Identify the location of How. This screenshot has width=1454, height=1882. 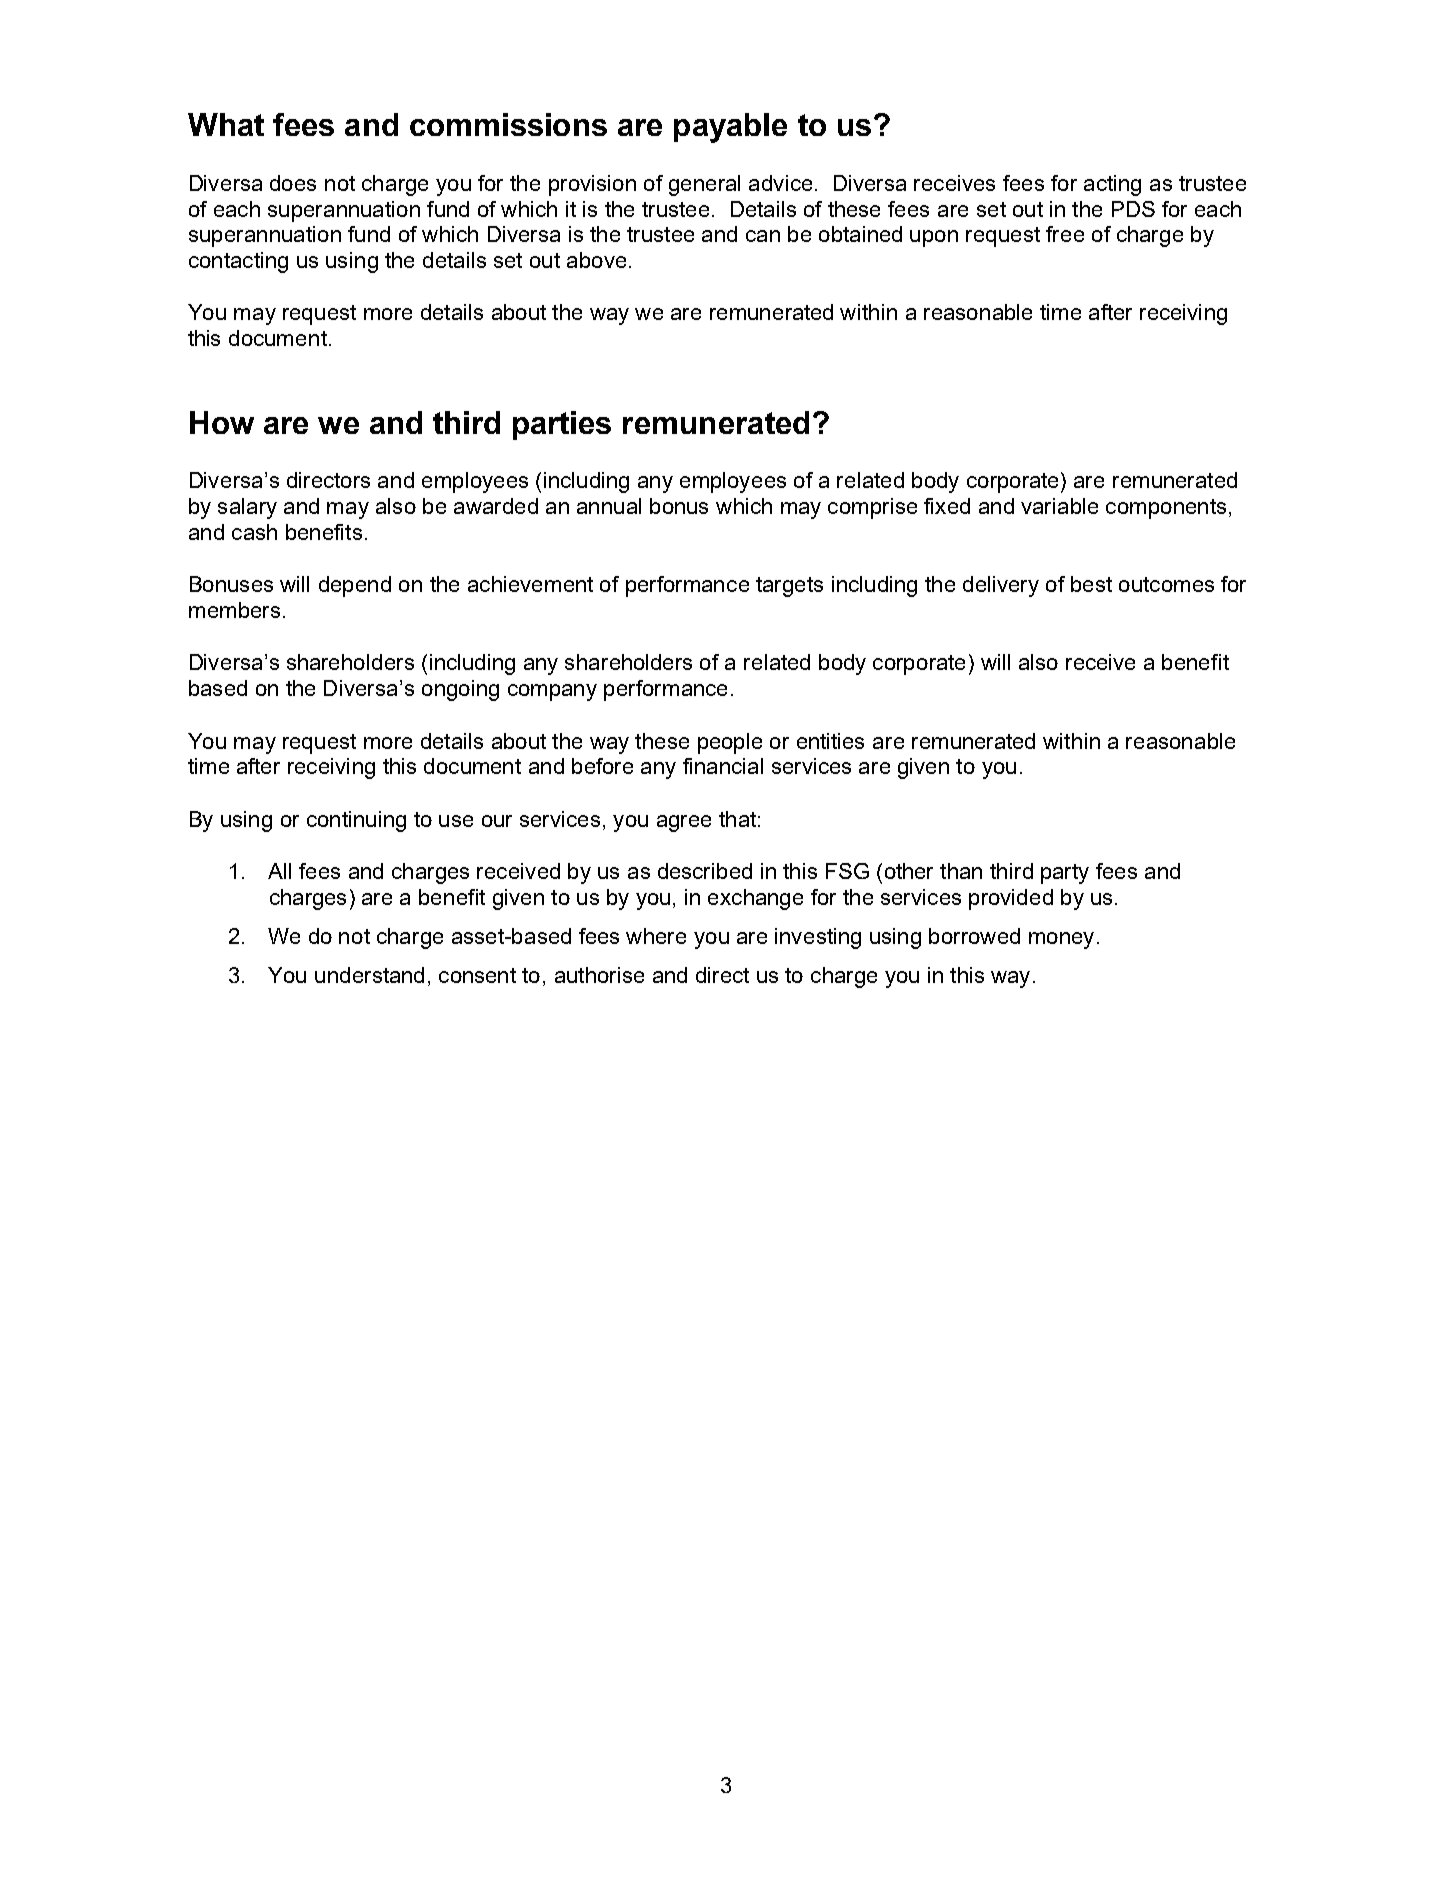
(222, 422).
